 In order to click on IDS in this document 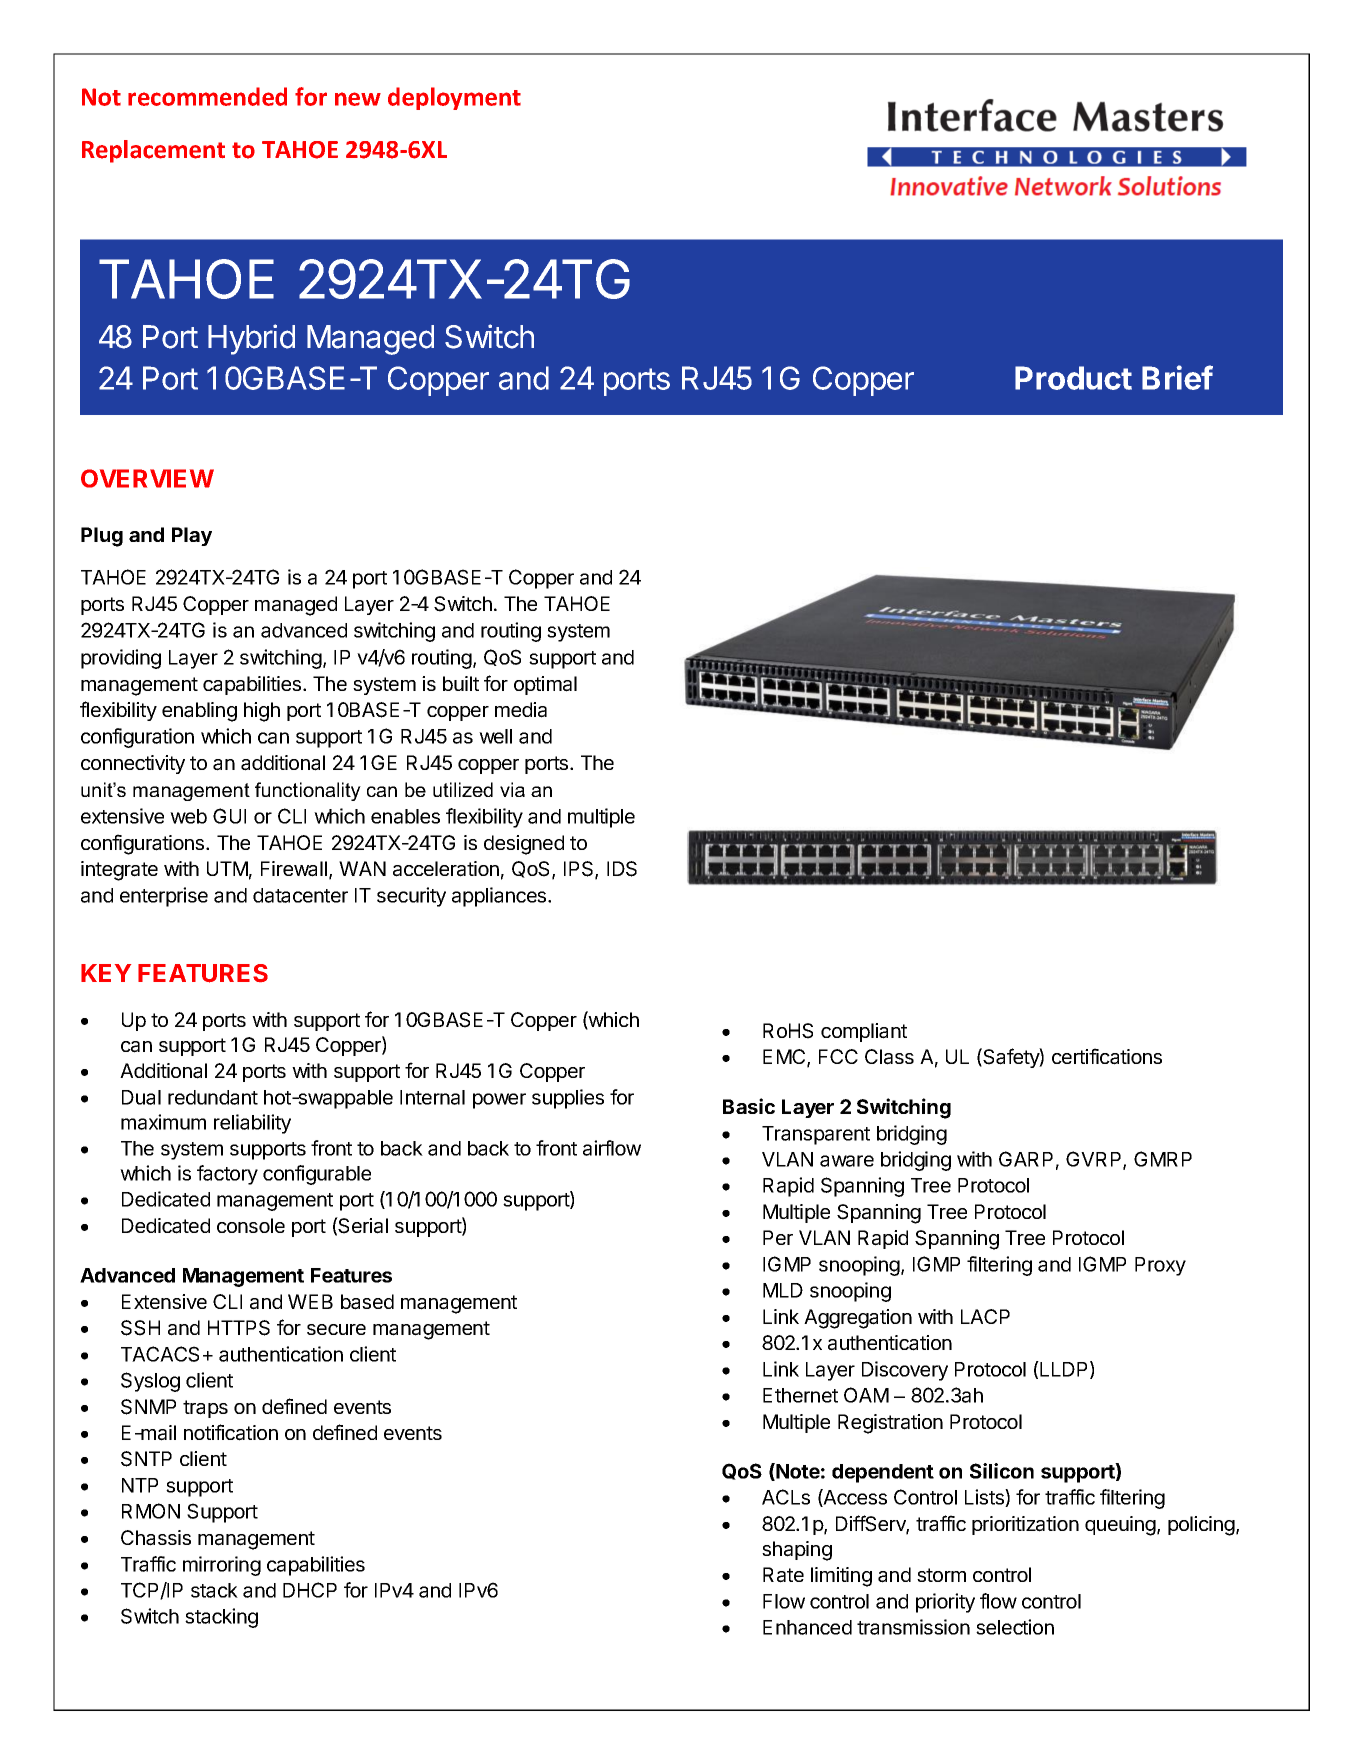, I will do `click(622, 869)`.
